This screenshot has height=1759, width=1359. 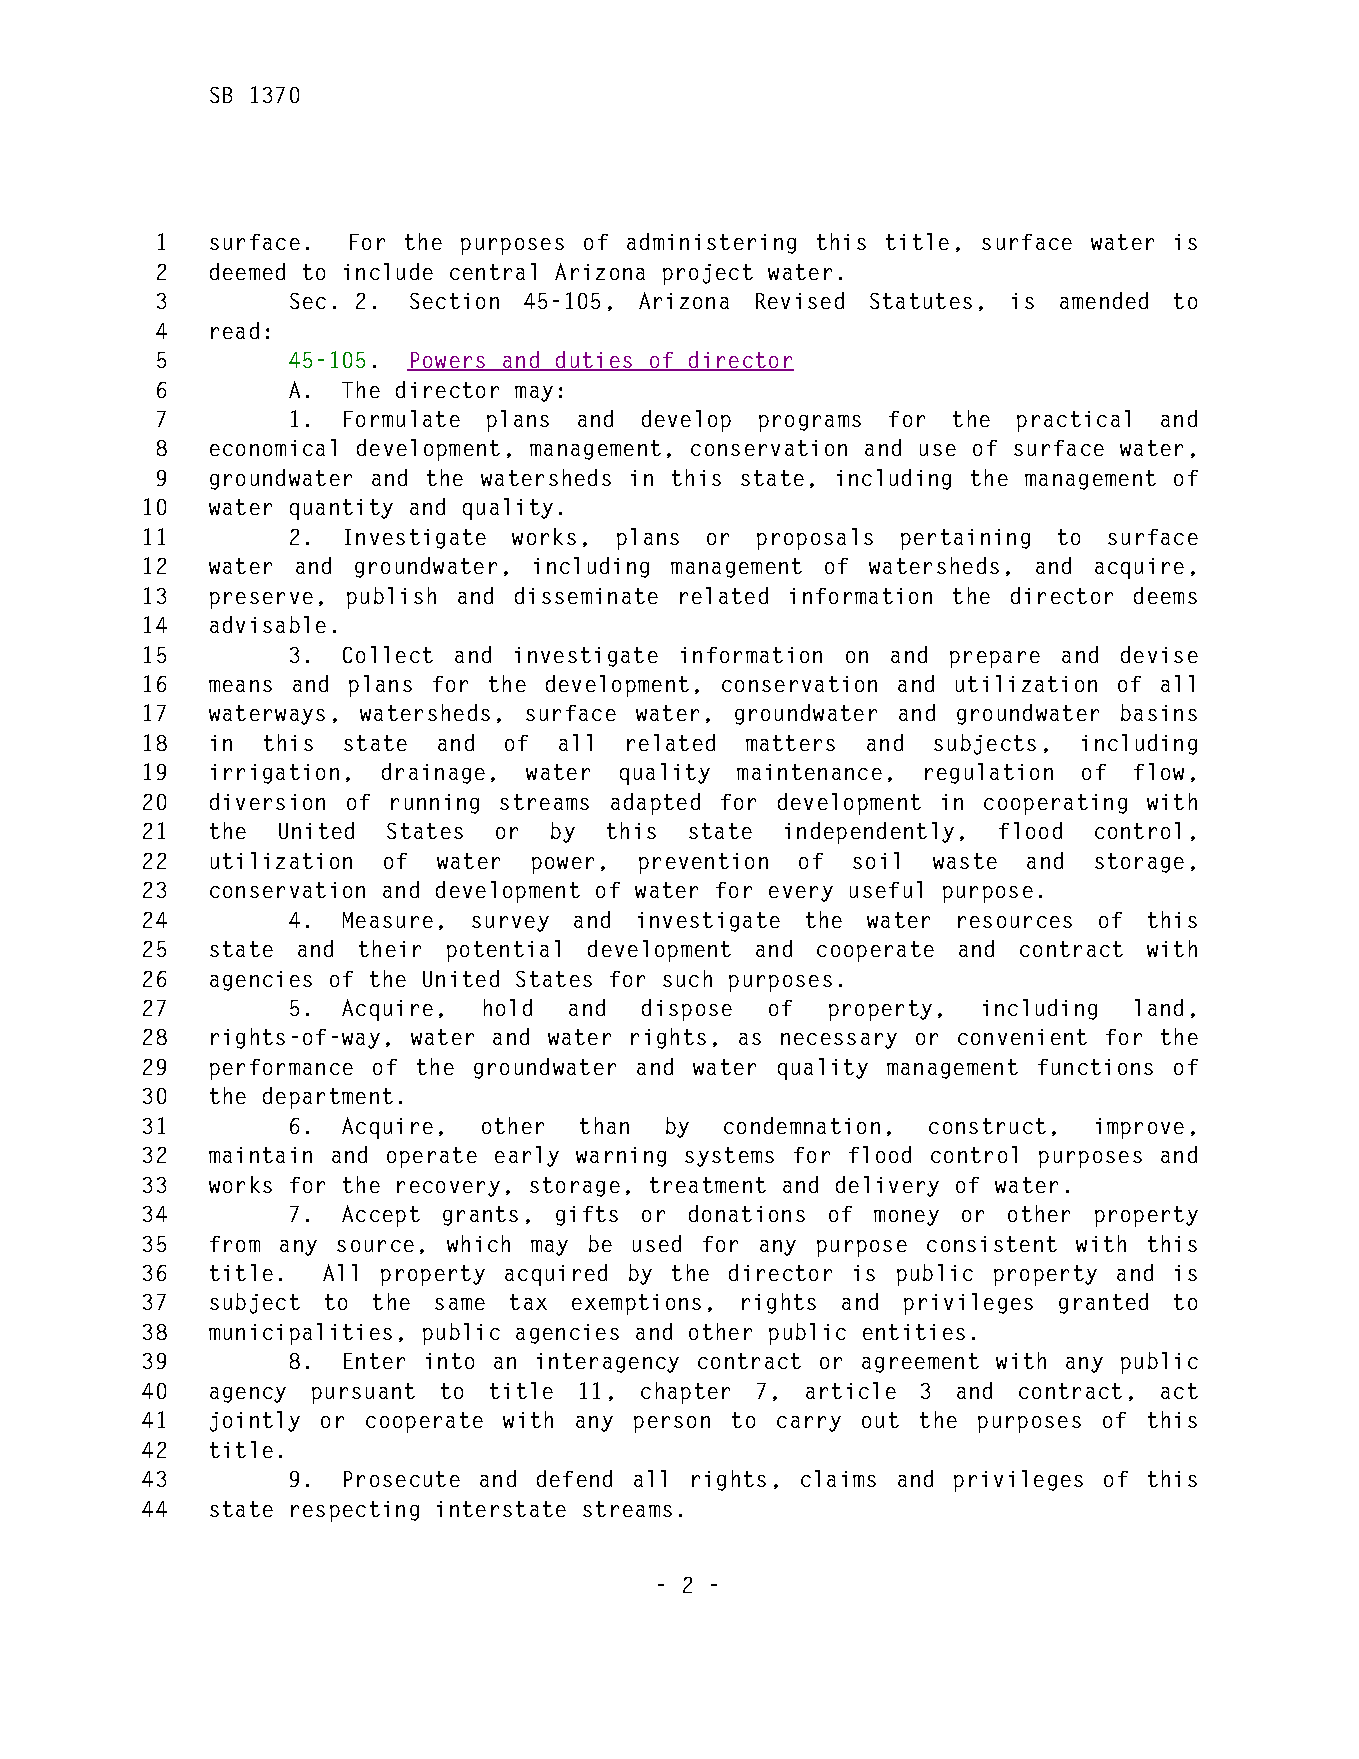 What do you see at coordinates (1104, 300) in the screenshot?
I see `amended` at bounding box center [1104, 300].
